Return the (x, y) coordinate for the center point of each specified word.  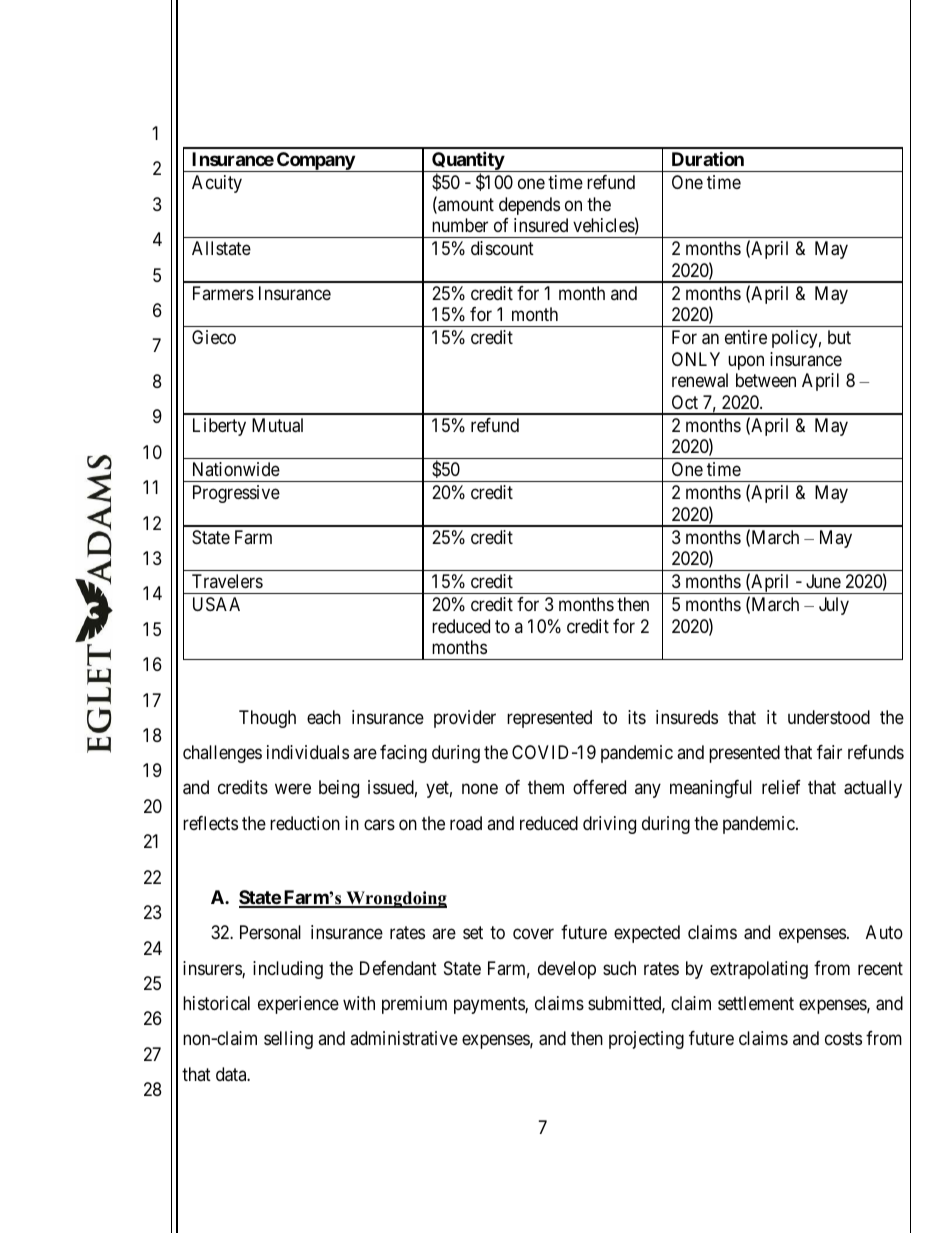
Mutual (277, 425)
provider (465, 719)
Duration (708, 158)
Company (315, 162)
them (546, 787)
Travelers (227, 581)
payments (490, 1005)
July (834, 606)
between (766, 380)
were (293, 789)
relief (781, 787)
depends (529, 206)
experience (298, 1005)
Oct (685, 402)
